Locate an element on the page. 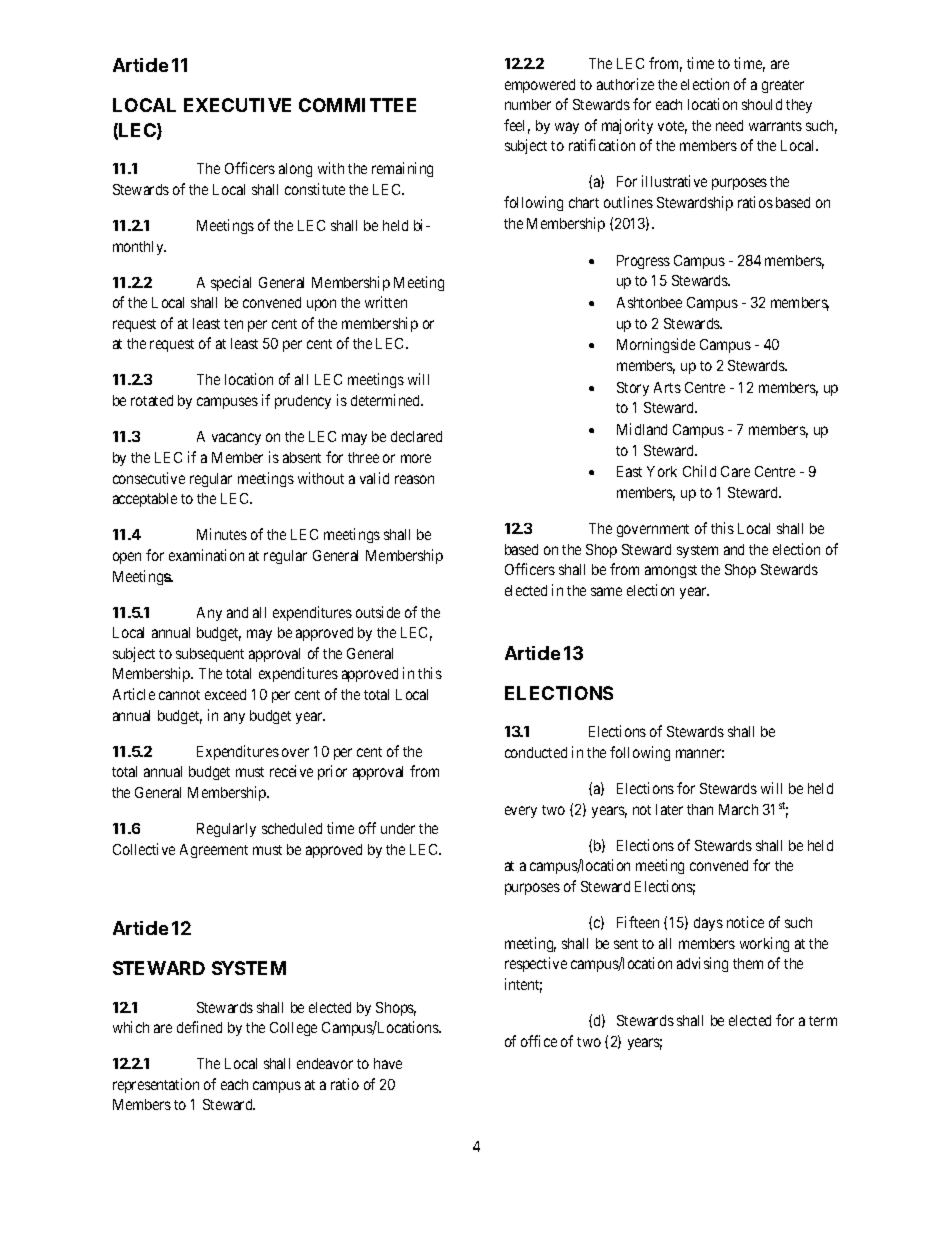  conducted is located at coordinates (536, 752).
